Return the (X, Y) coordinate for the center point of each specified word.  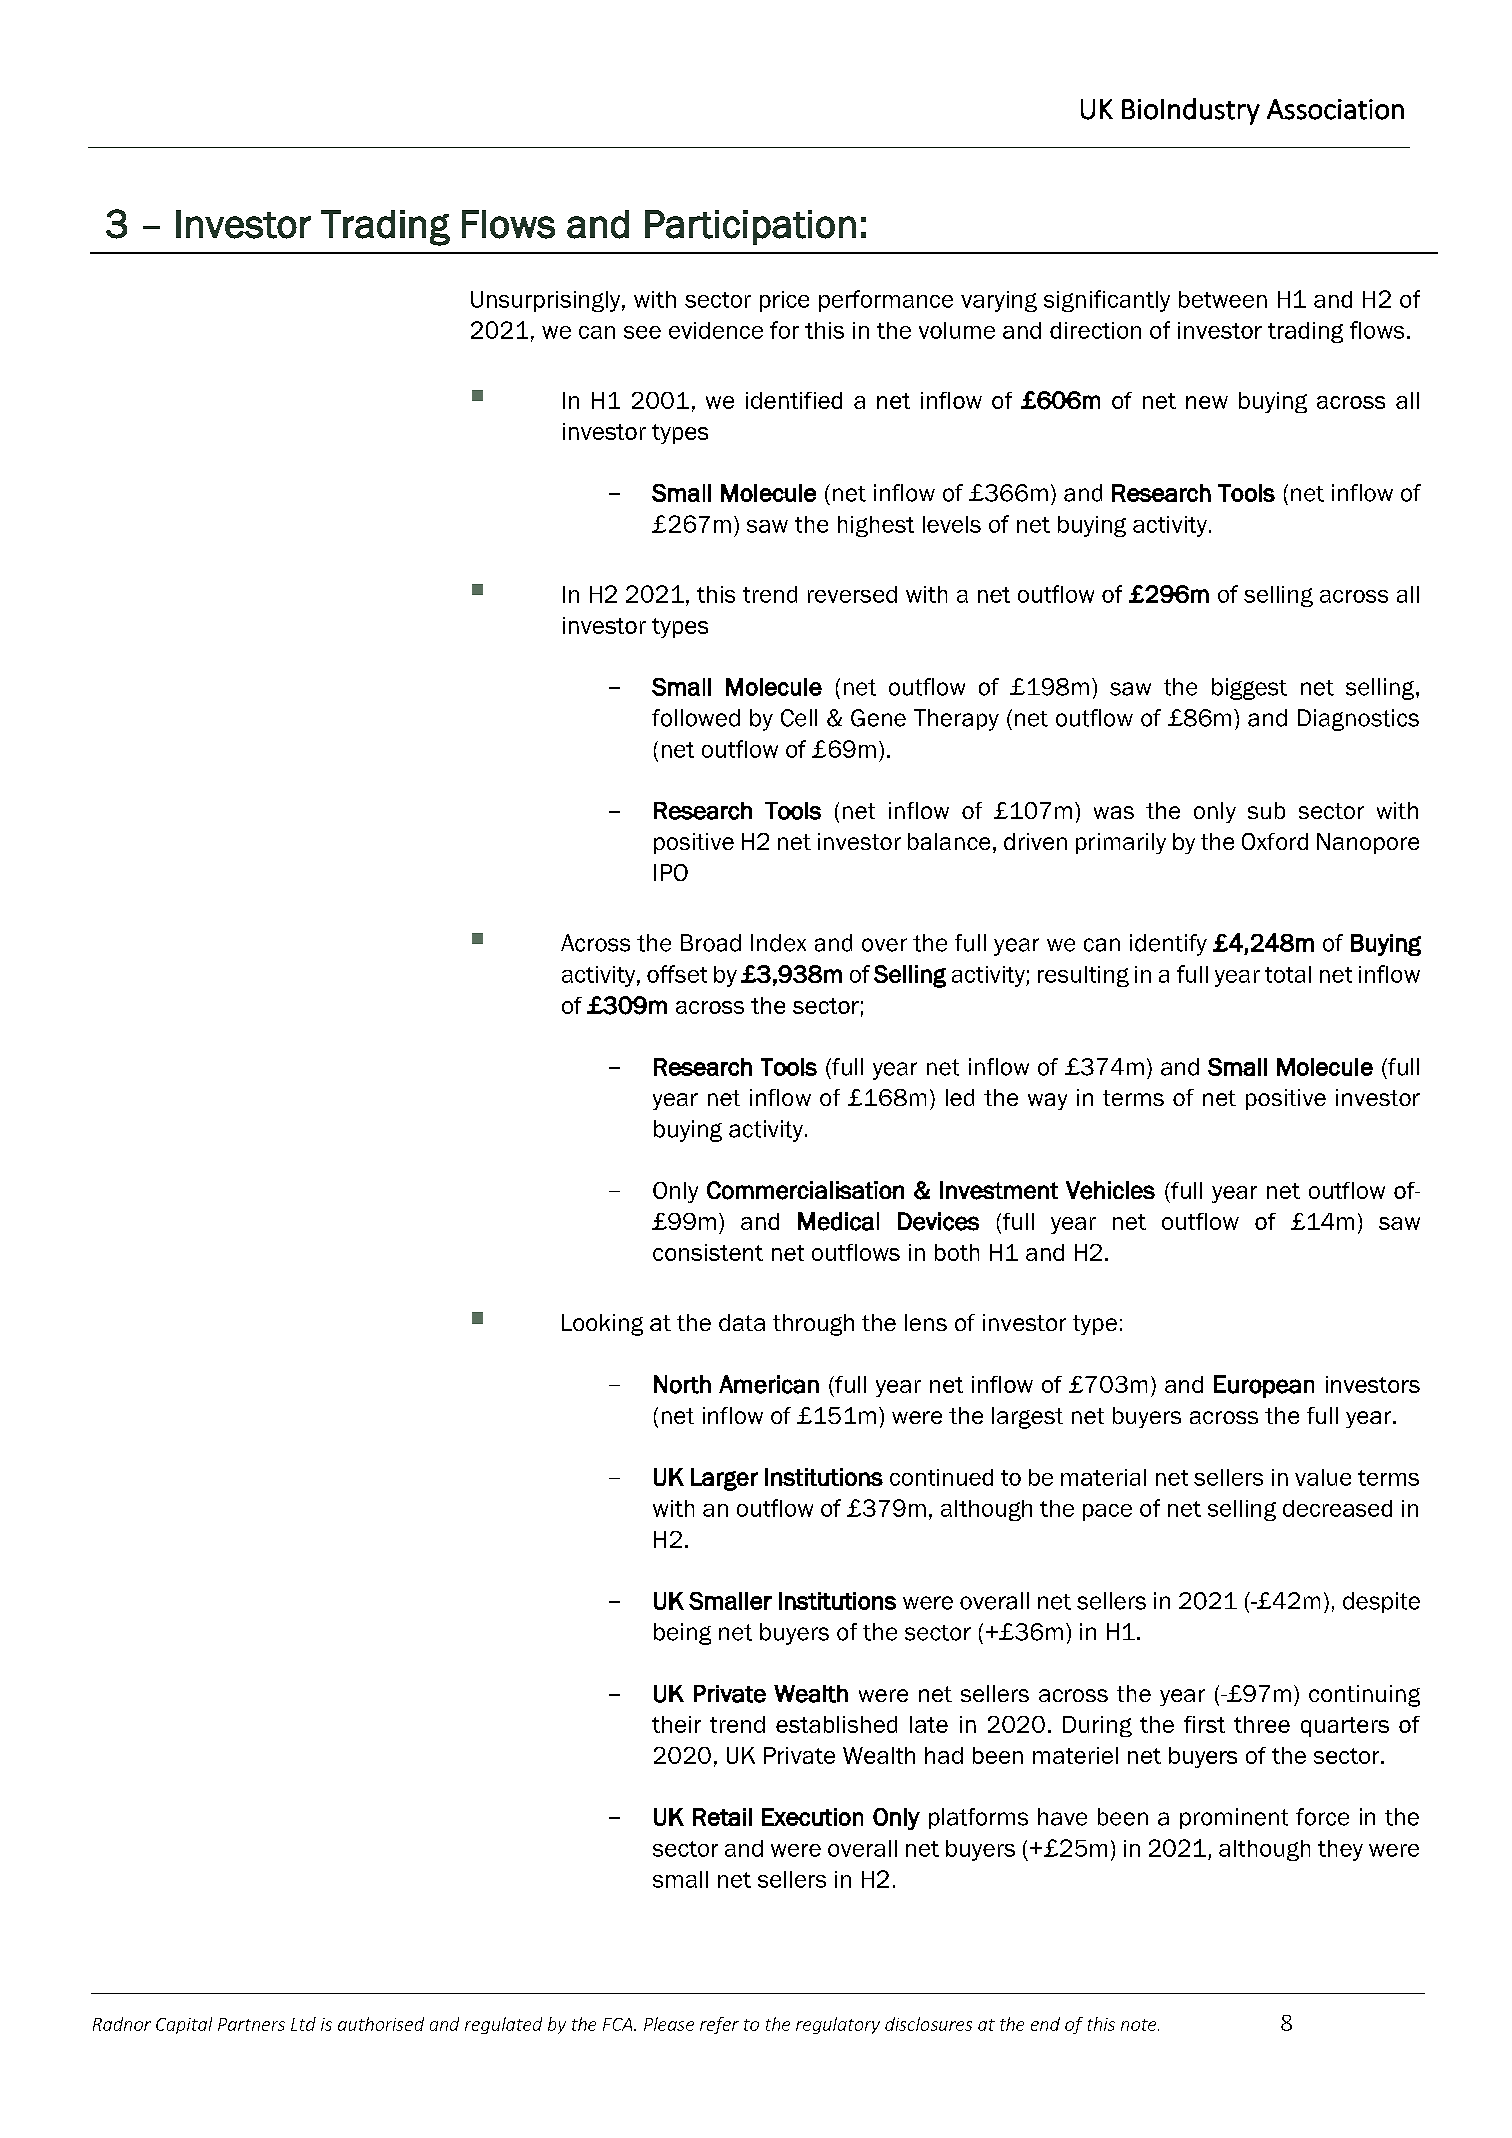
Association (1335, 109)
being (682, 1634)
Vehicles (1110, 1190)
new (1207, 402)
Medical (838, 1221)
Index (778, 943)
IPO (671, 872)
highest (876, 526)
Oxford (1275, 841)
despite (1381, 1602)
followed (696, 718)
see (642, 332)
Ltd (303, 2024)
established (836, 1724)
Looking (602, 1325)
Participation (750, 227)
